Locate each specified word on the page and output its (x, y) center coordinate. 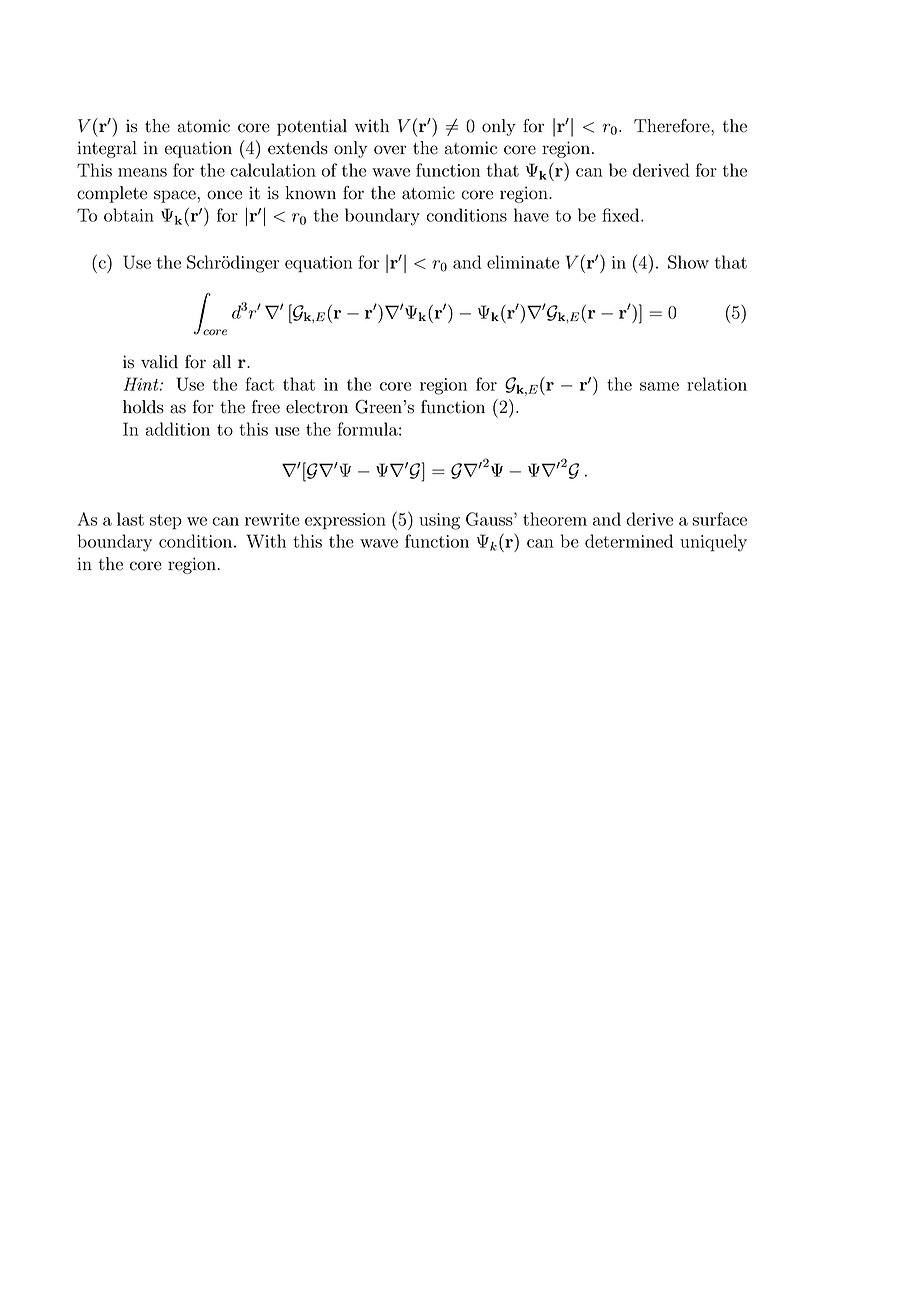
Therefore (673, 126)
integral (107, 149)
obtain (129, 215)
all (222, 362)
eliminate (523, 262)
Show (688, 262)
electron (317, 407)
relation (717, 384)
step (166, 522)
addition (177, 429)
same (659, 386)
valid (159, 362)
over (390, 150)
